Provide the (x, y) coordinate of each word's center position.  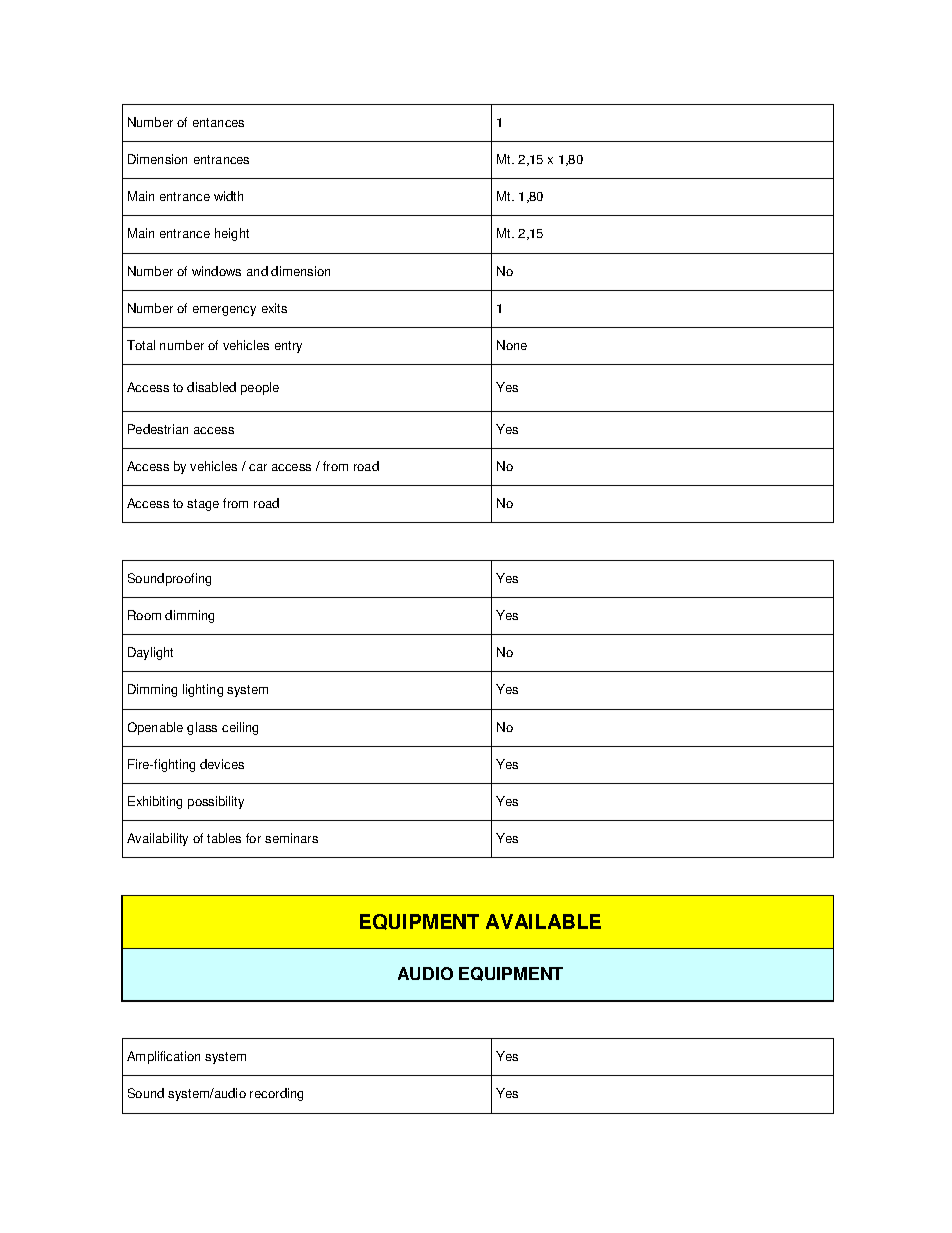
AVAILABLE (543, 921)
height (232, 234)
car (258, 467)
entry (288, 347)
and (257, 271)
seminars (291, 838)
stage (203, 505)
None (512, 345)
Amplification (163, 1057)
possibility (216, 802)
